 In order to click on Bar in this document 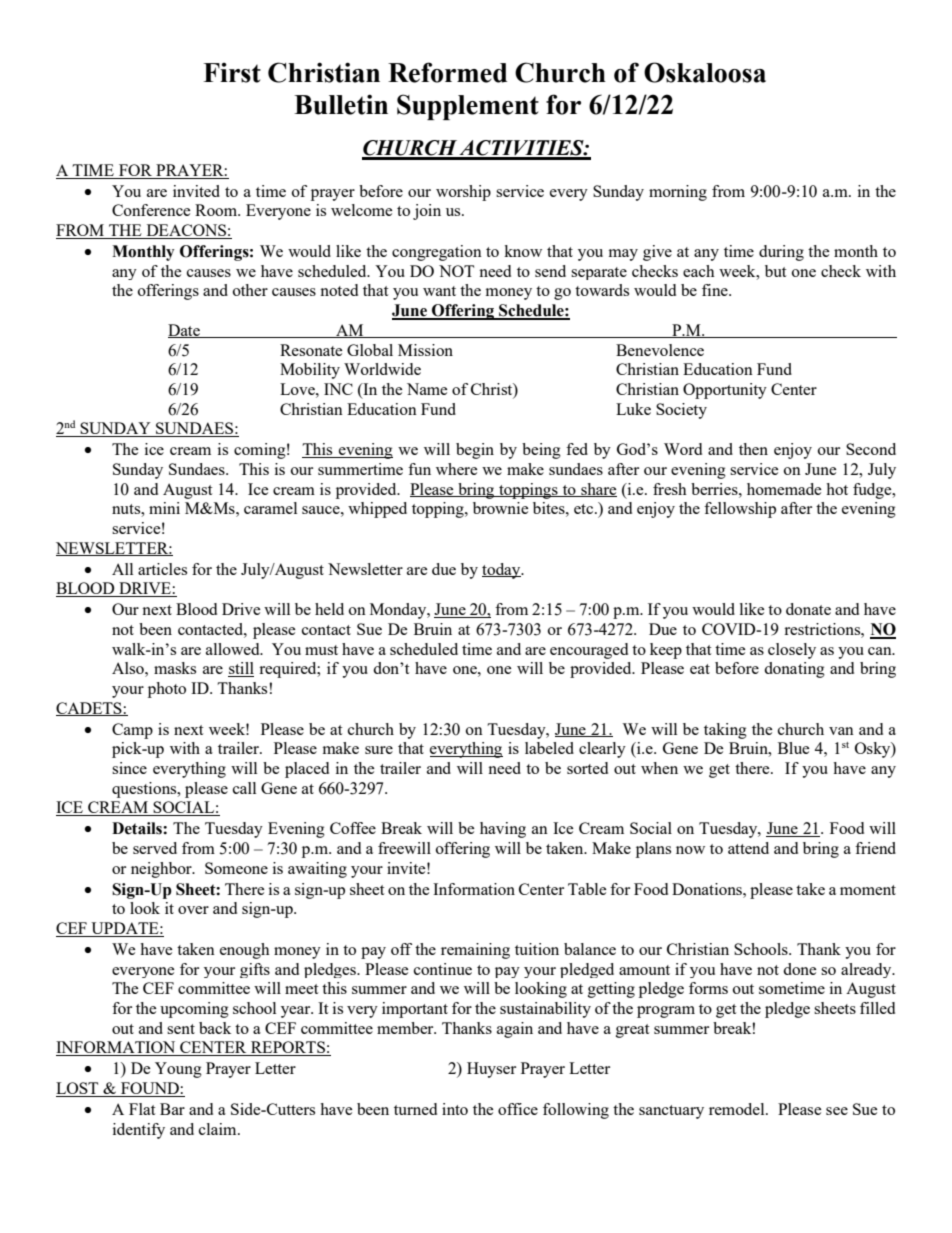, I will do `click(172, 1109)`.
